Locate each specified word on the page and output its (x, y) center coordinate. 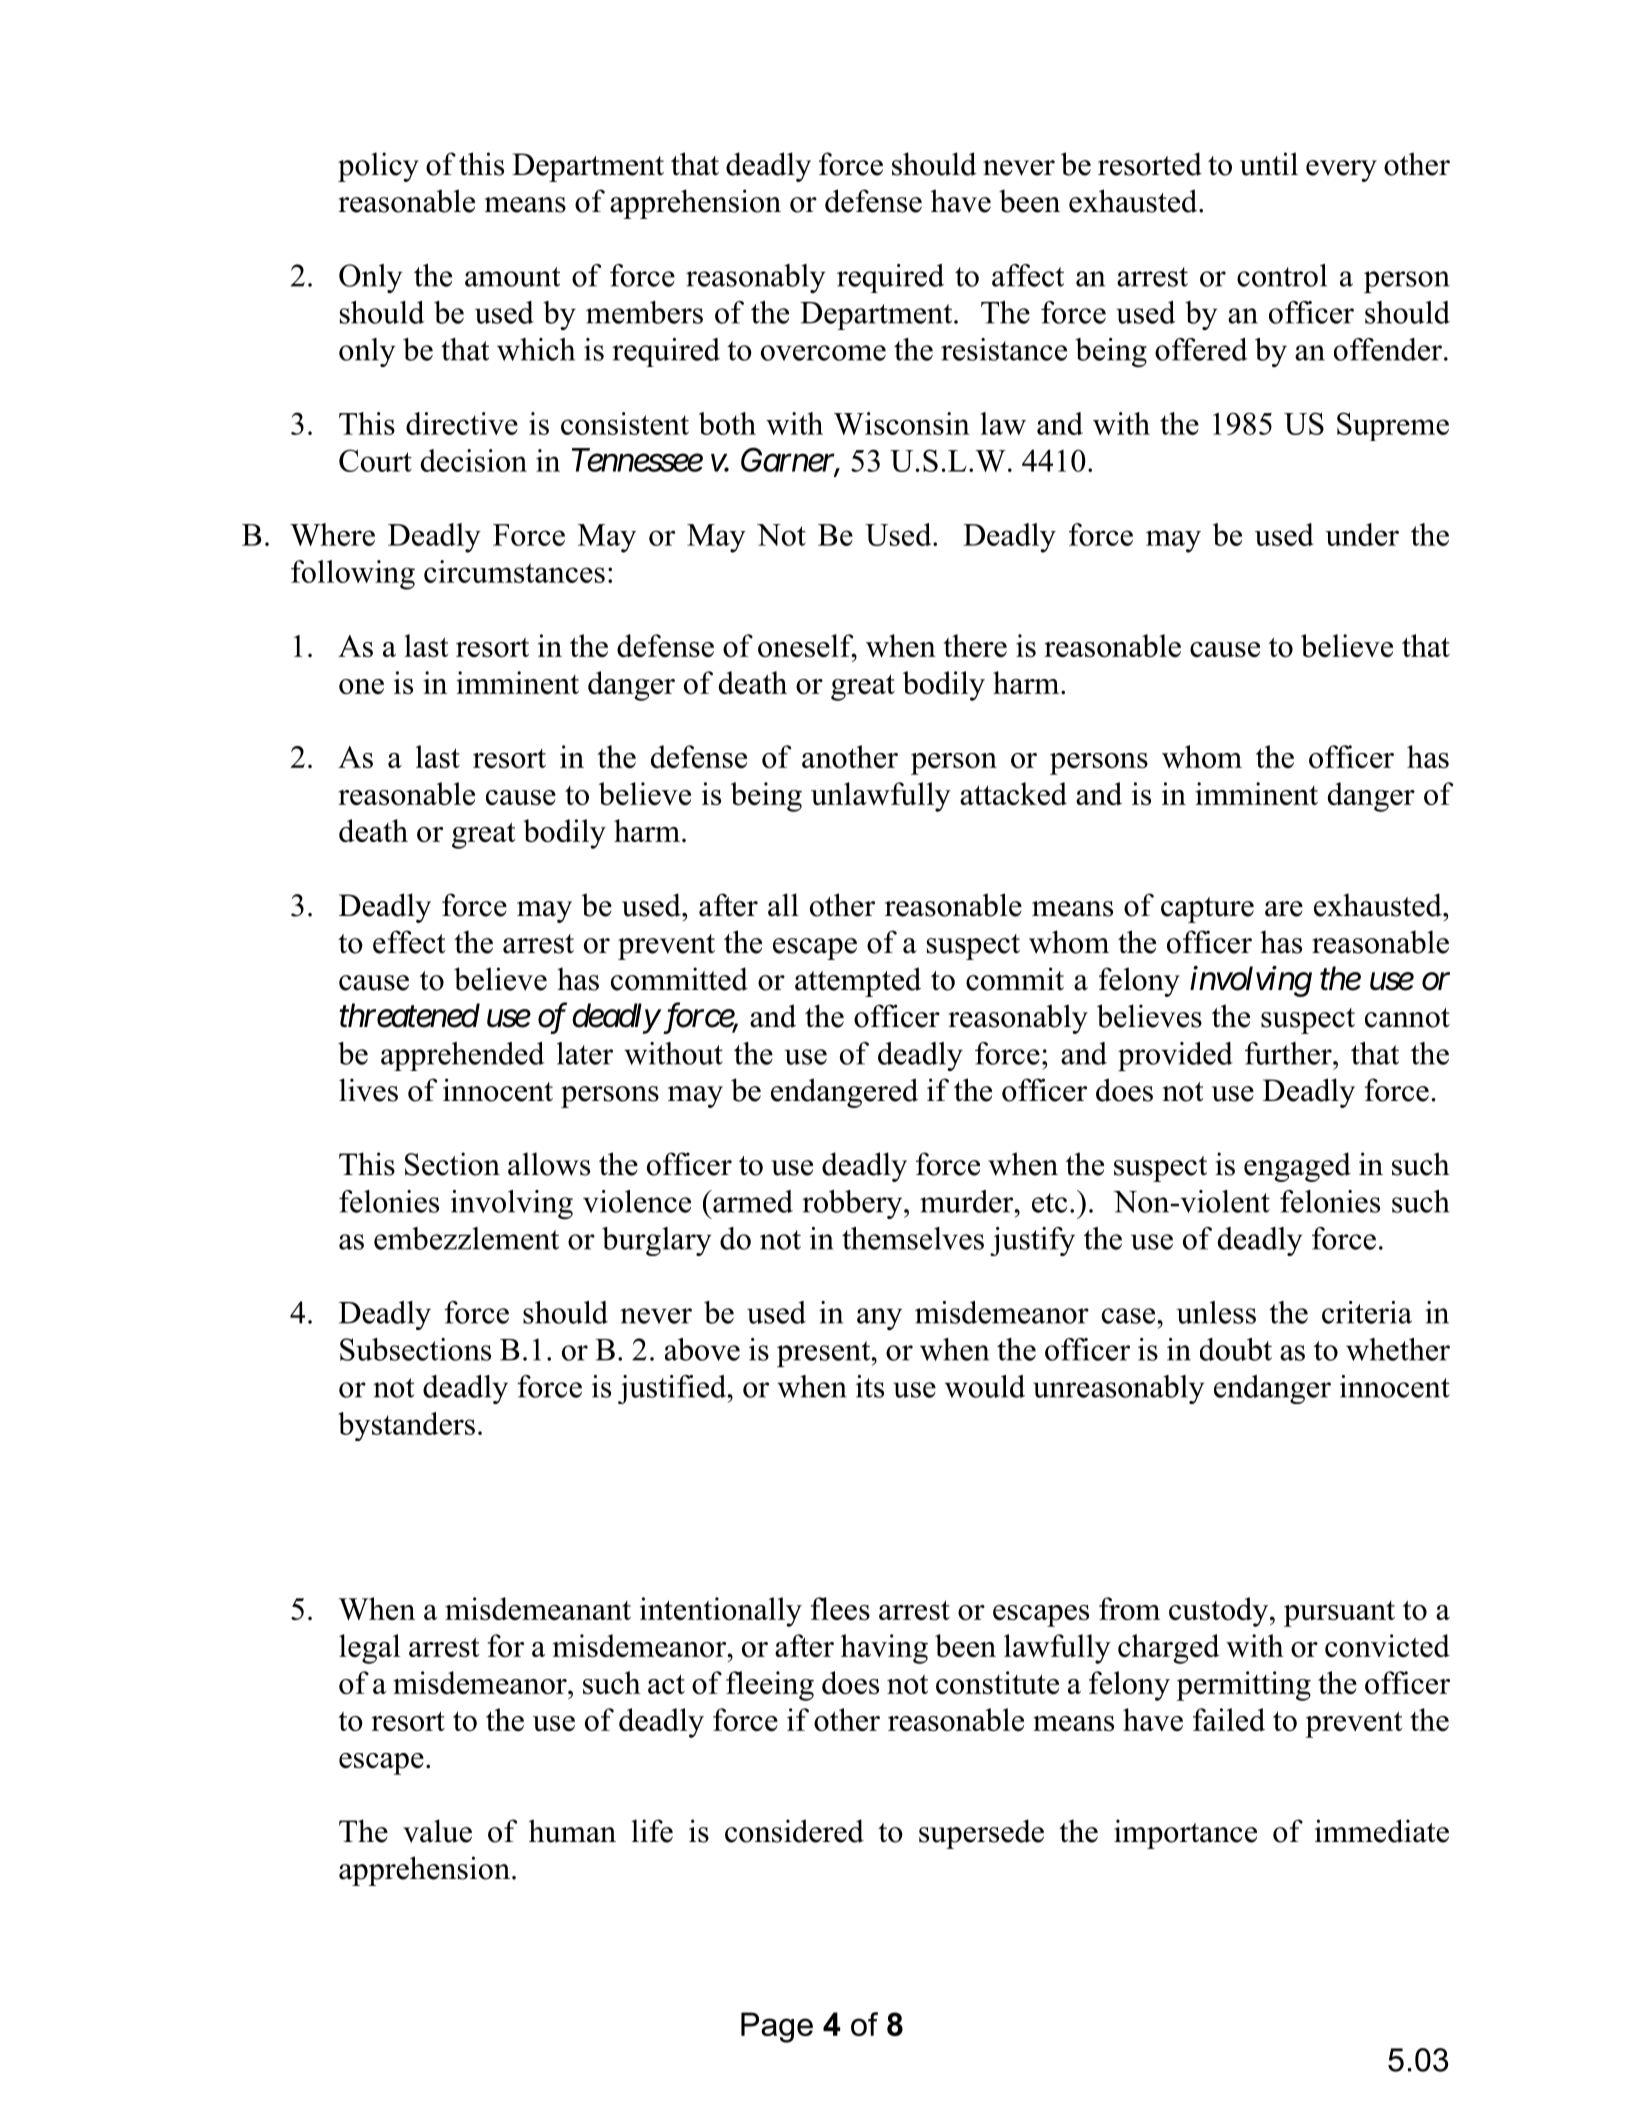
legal (369, 1649)
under (1362, 534)
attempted (858, 982)
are (1284, 909)
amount (512, 277)
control (1282, 275)
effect (409, 942)
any (879, 1319)
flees (840, 1608)
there (975, 645)
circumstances (514, 571)
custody (1220, 1612)
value (437, 1831)
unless (1216, 1312)
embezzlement (466, 1238)
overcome (823, 353)
